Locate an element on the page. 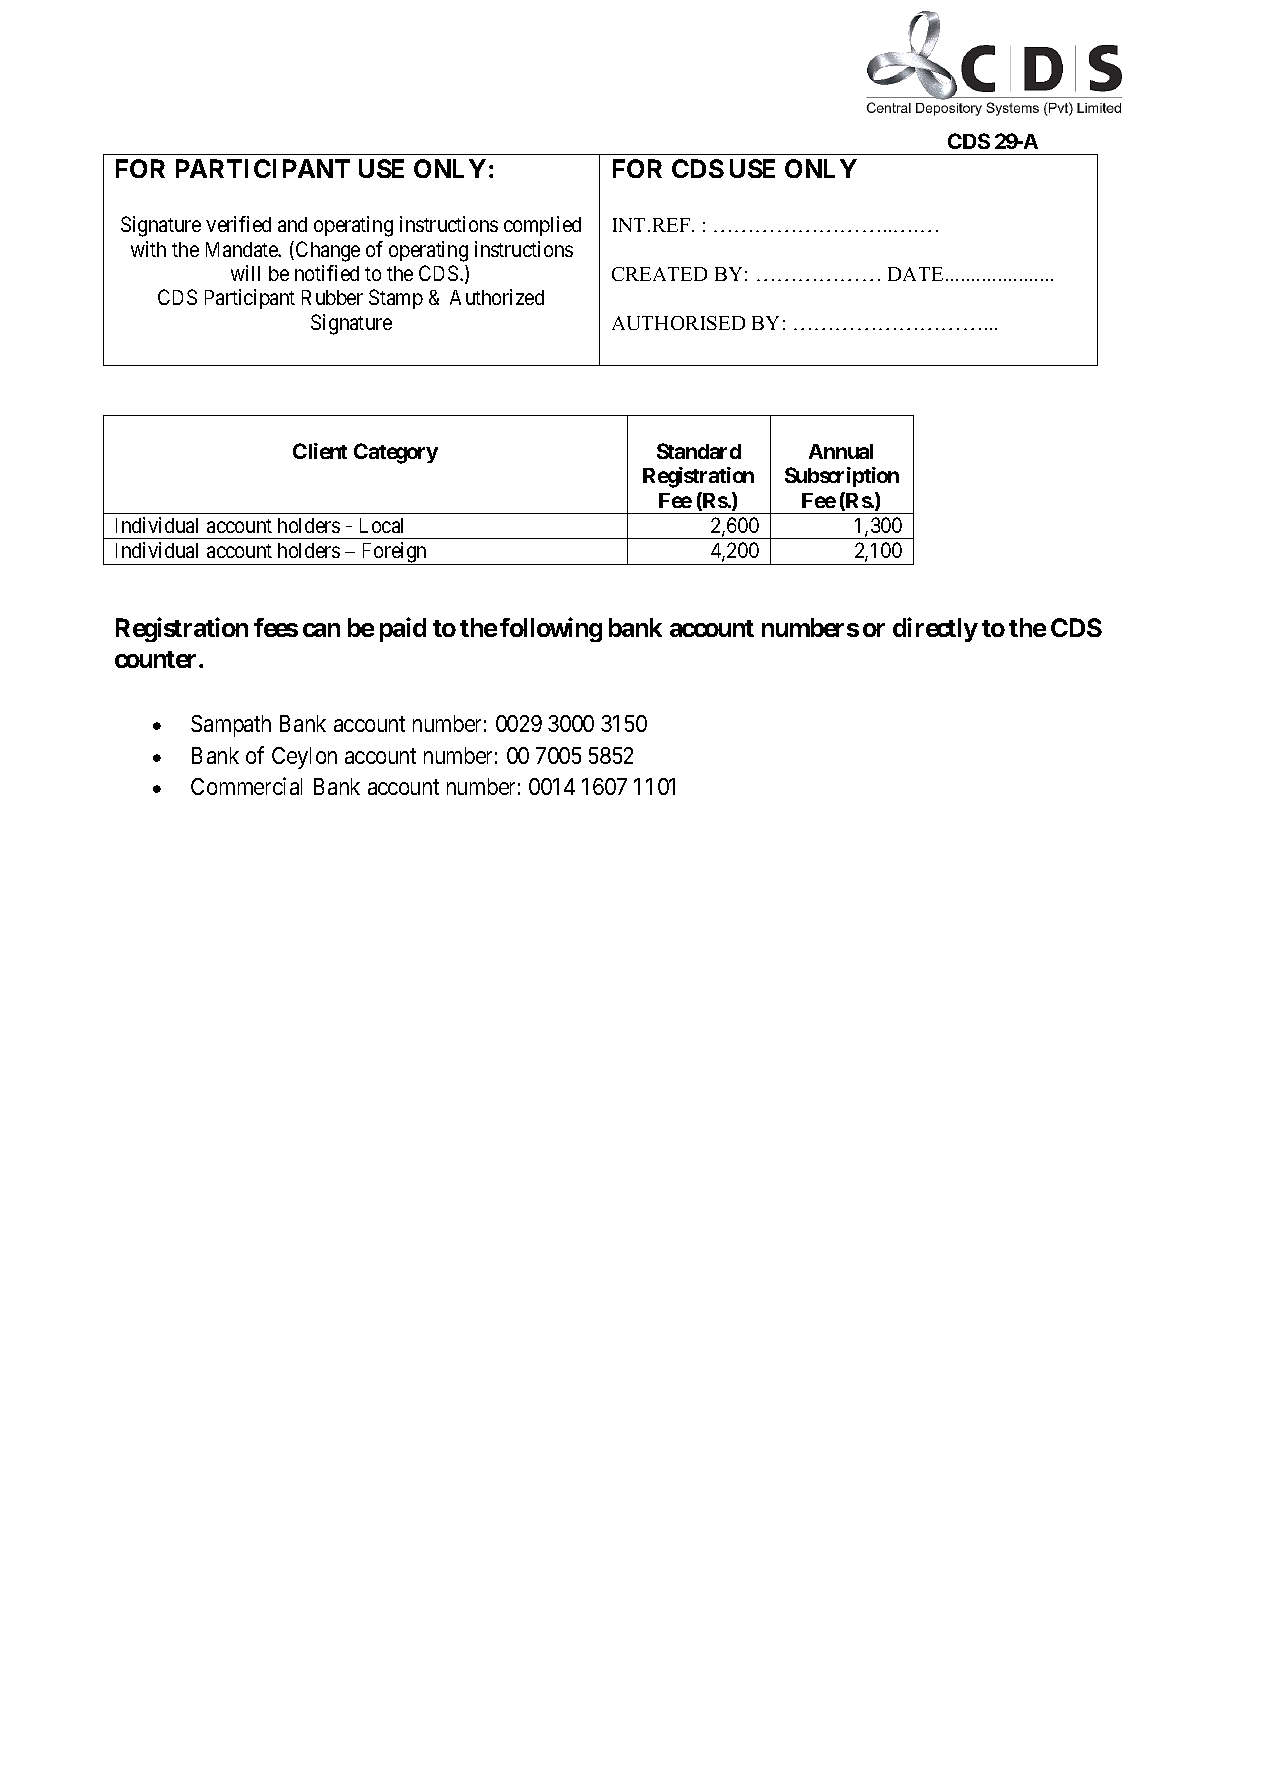 The width and height of the page is (1262, 1784). following is located at coordinates (551, 629).
